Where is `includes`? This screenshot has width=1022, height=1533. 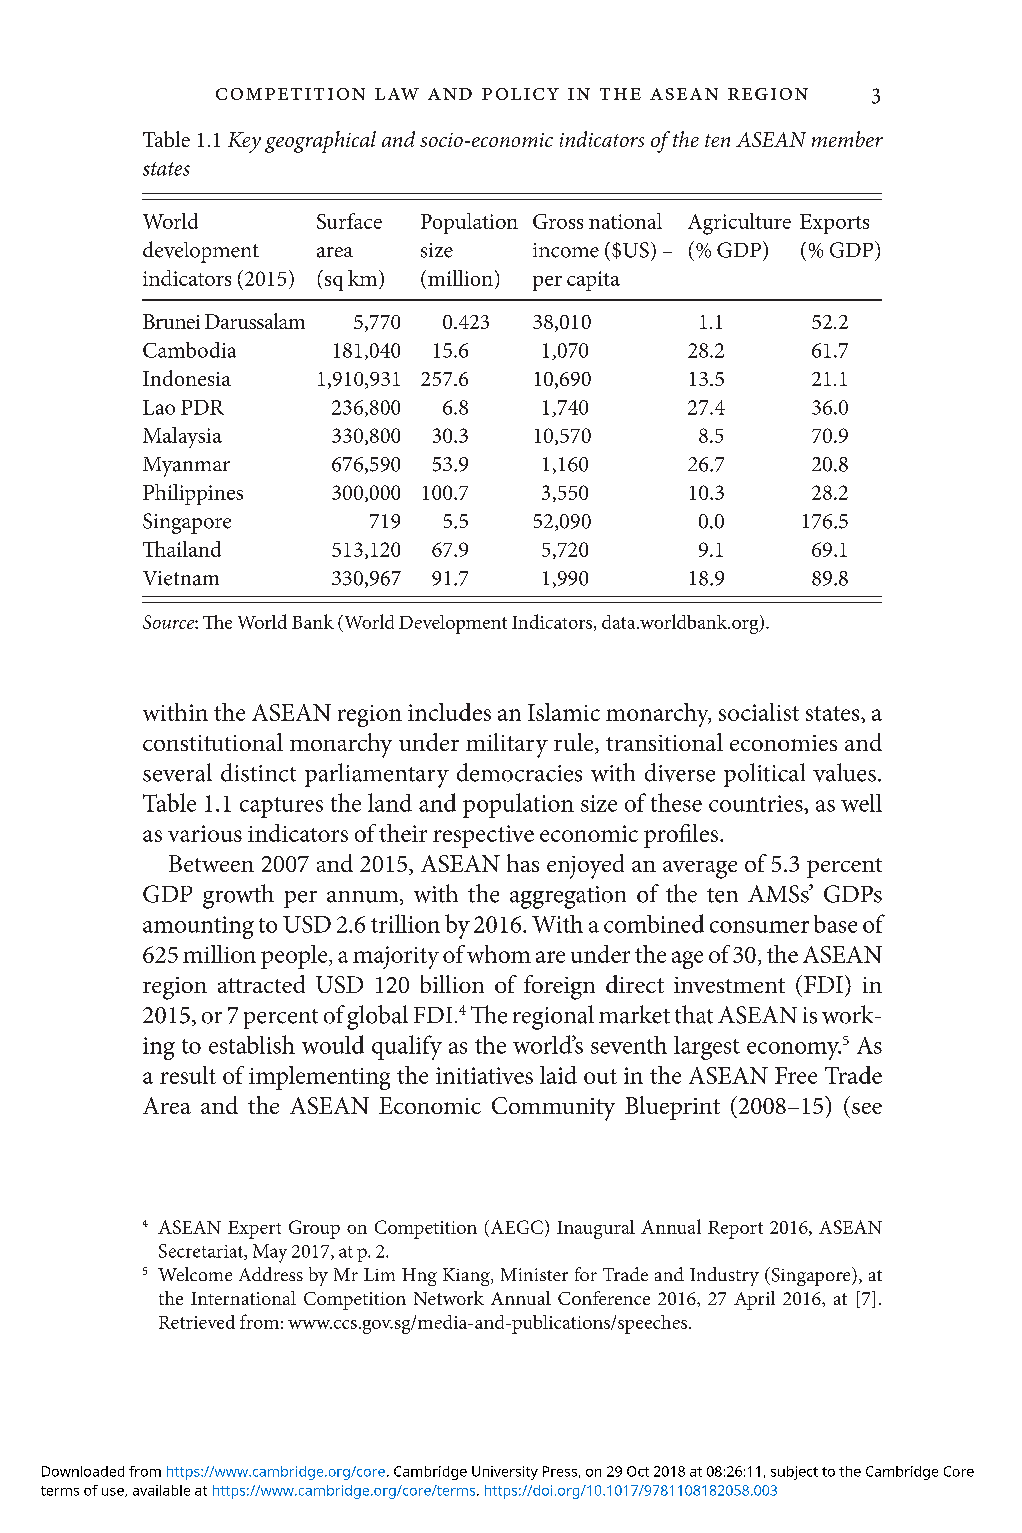
includes is located at coordinates (449, 712).
